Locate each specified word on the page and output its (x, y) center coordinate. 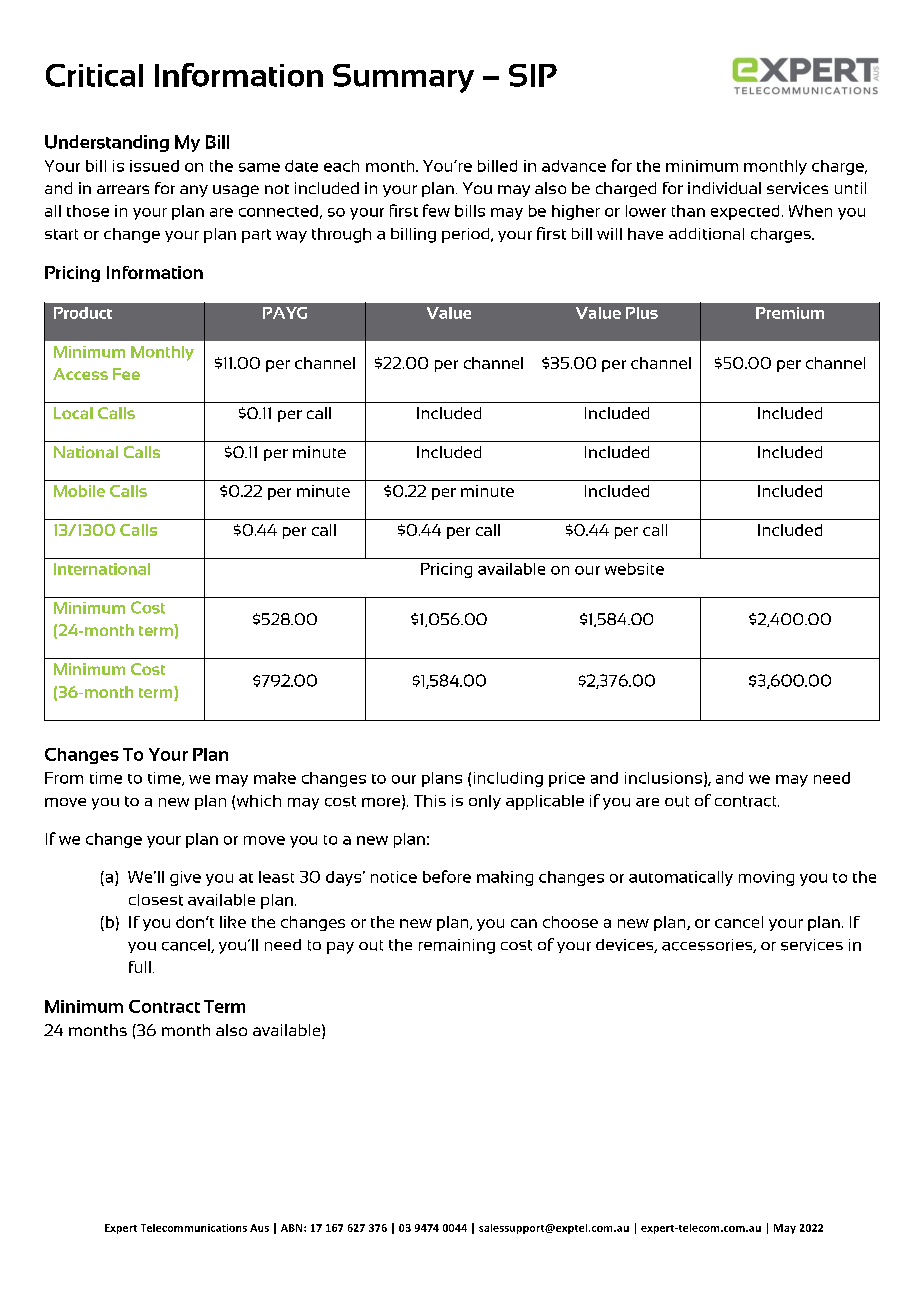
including (508, 779)
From (64, 778)
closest (156, 900)
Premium (790, 313)
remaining (457, 946)
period (467, 235)
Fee (126, 374)
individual (724, 188)
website (634, 569)
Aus (259, 1228)
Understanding (107, 143)
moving (766, 878)
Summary (403, 78)
